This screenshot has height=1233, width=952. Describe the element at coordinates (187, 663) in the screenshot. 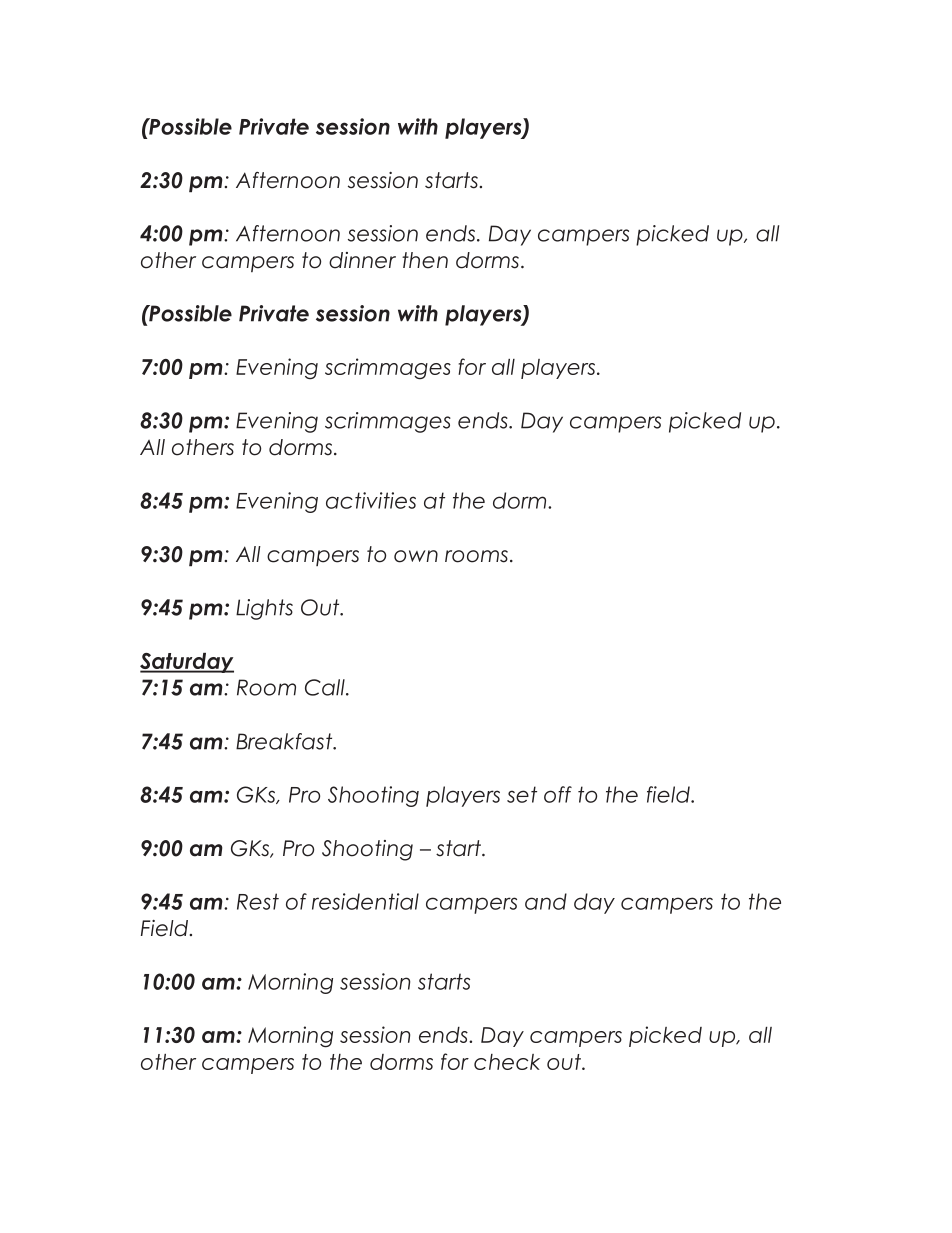

I see `Saturday` at that location.
